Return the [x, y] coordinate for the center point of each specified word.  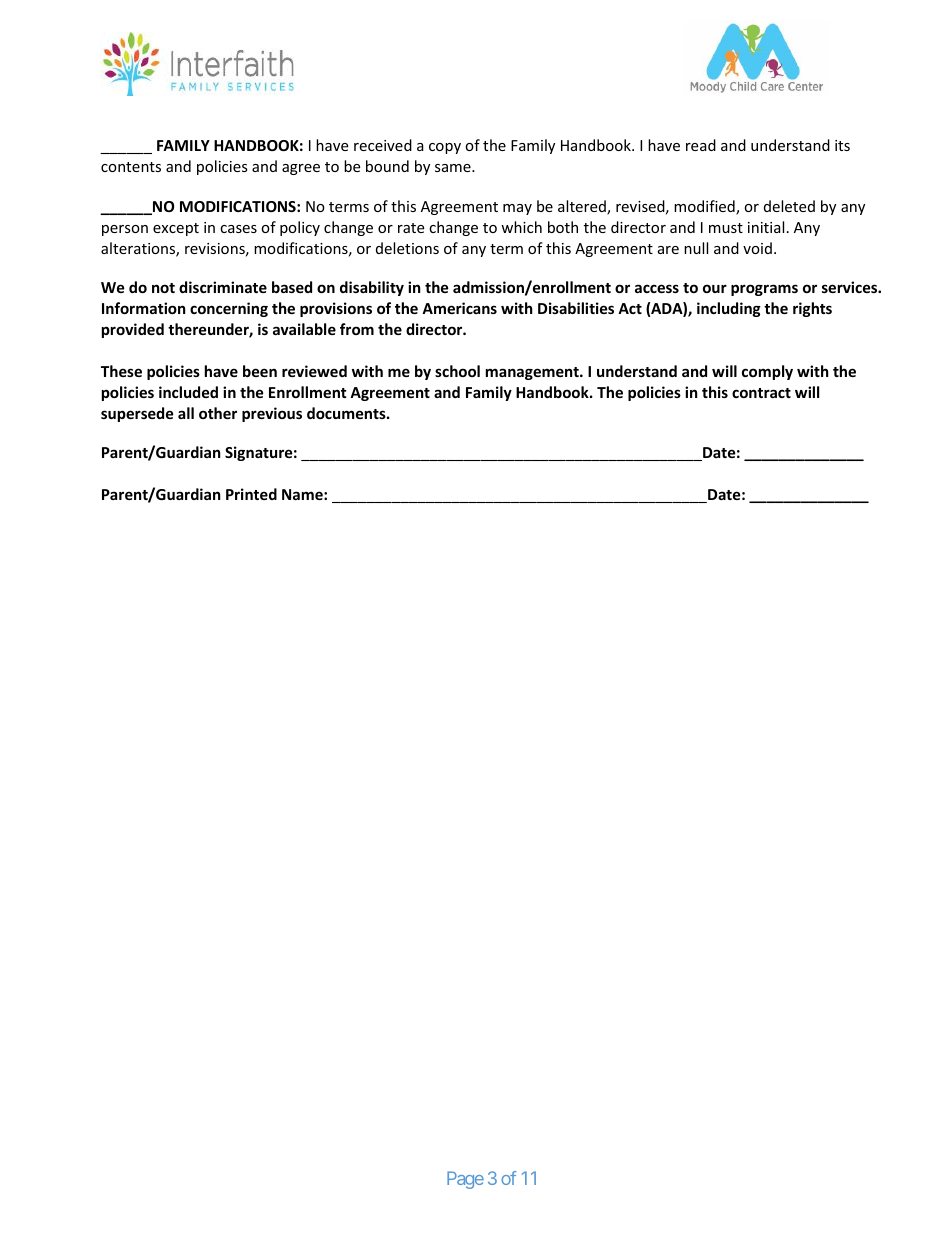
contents [131, 167]
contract [761, 393]
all [186, 413]
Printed [251, 494]
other [218, 413]
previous [272, 414]
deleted [789, 206]
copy [445, 148]
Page [465, 1180]
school [457, 371]
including [729, 309]
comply [767, 372]
